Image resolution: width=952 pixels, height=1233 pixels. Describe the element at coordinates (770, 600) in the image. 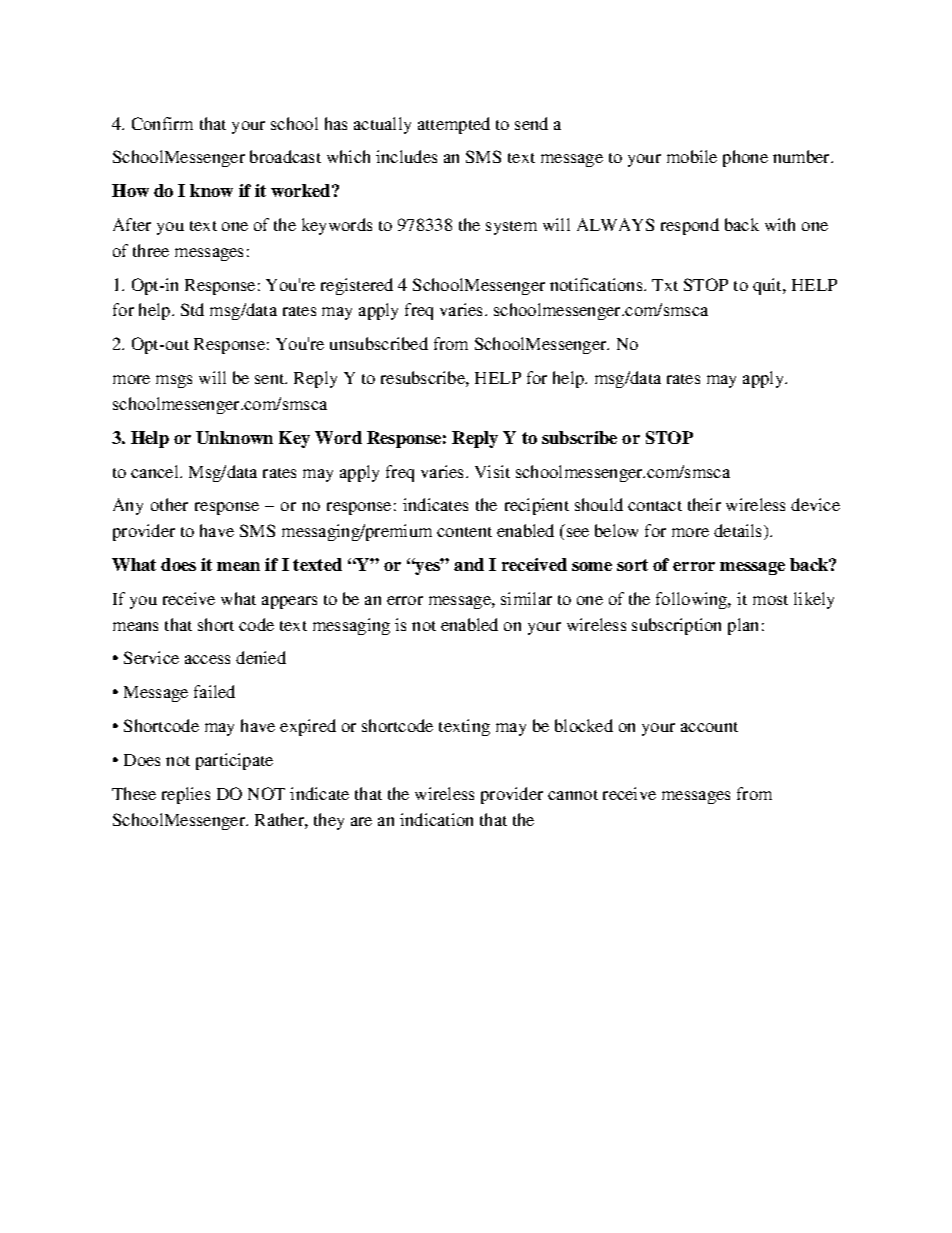

I see `most` at that location.
